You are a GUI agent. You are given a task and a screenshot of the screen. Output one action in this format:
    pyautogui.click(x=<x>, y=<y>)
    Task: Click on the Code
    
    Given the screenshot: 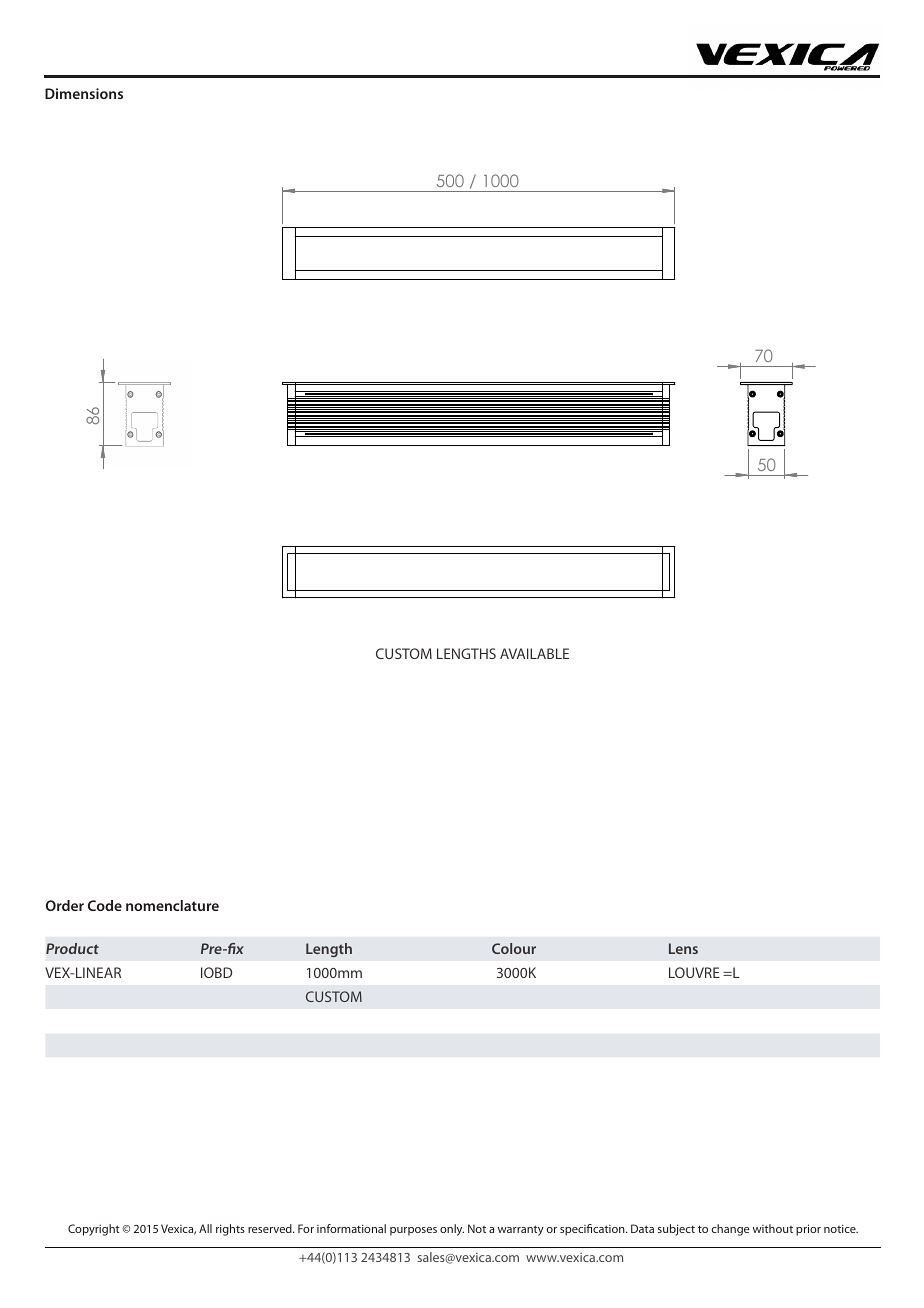 What is the action you would take?
    pyautogui.click(x=105, y=905)
